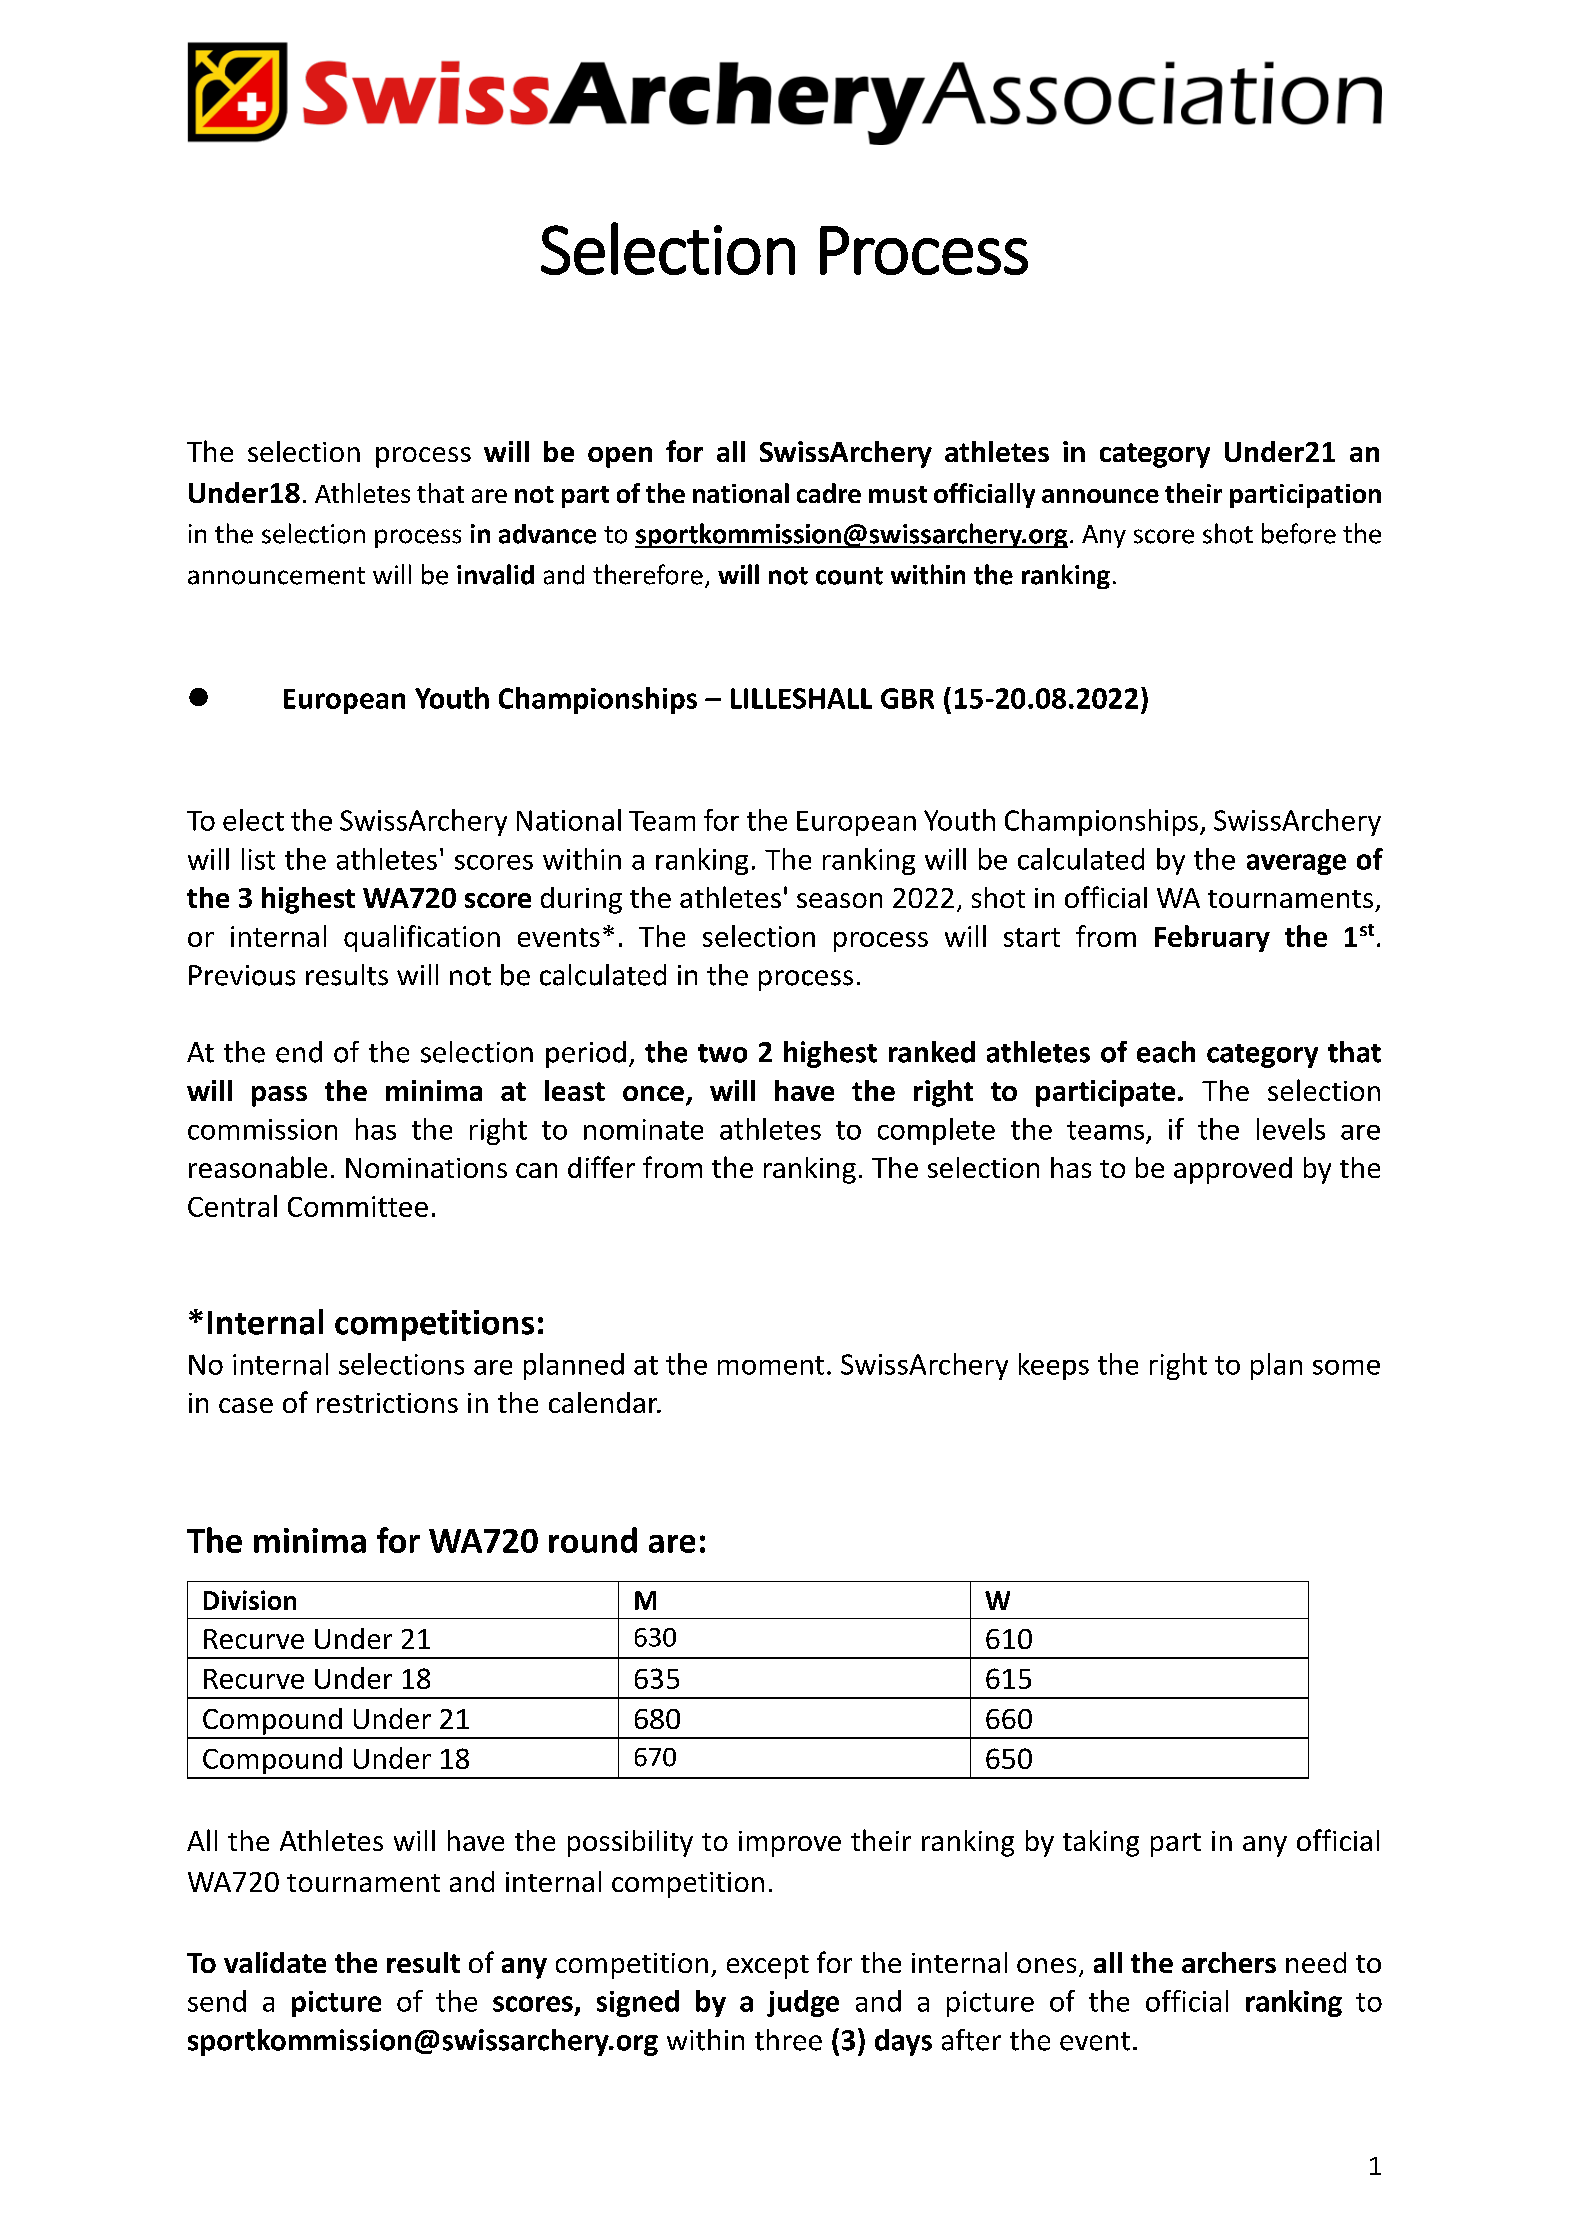 This screenshot has width=1569, height=2218. What do you see at coordinates (1229, 1962) in the screenshot?
I see `archers` at bounding box center [1229, 1962].
